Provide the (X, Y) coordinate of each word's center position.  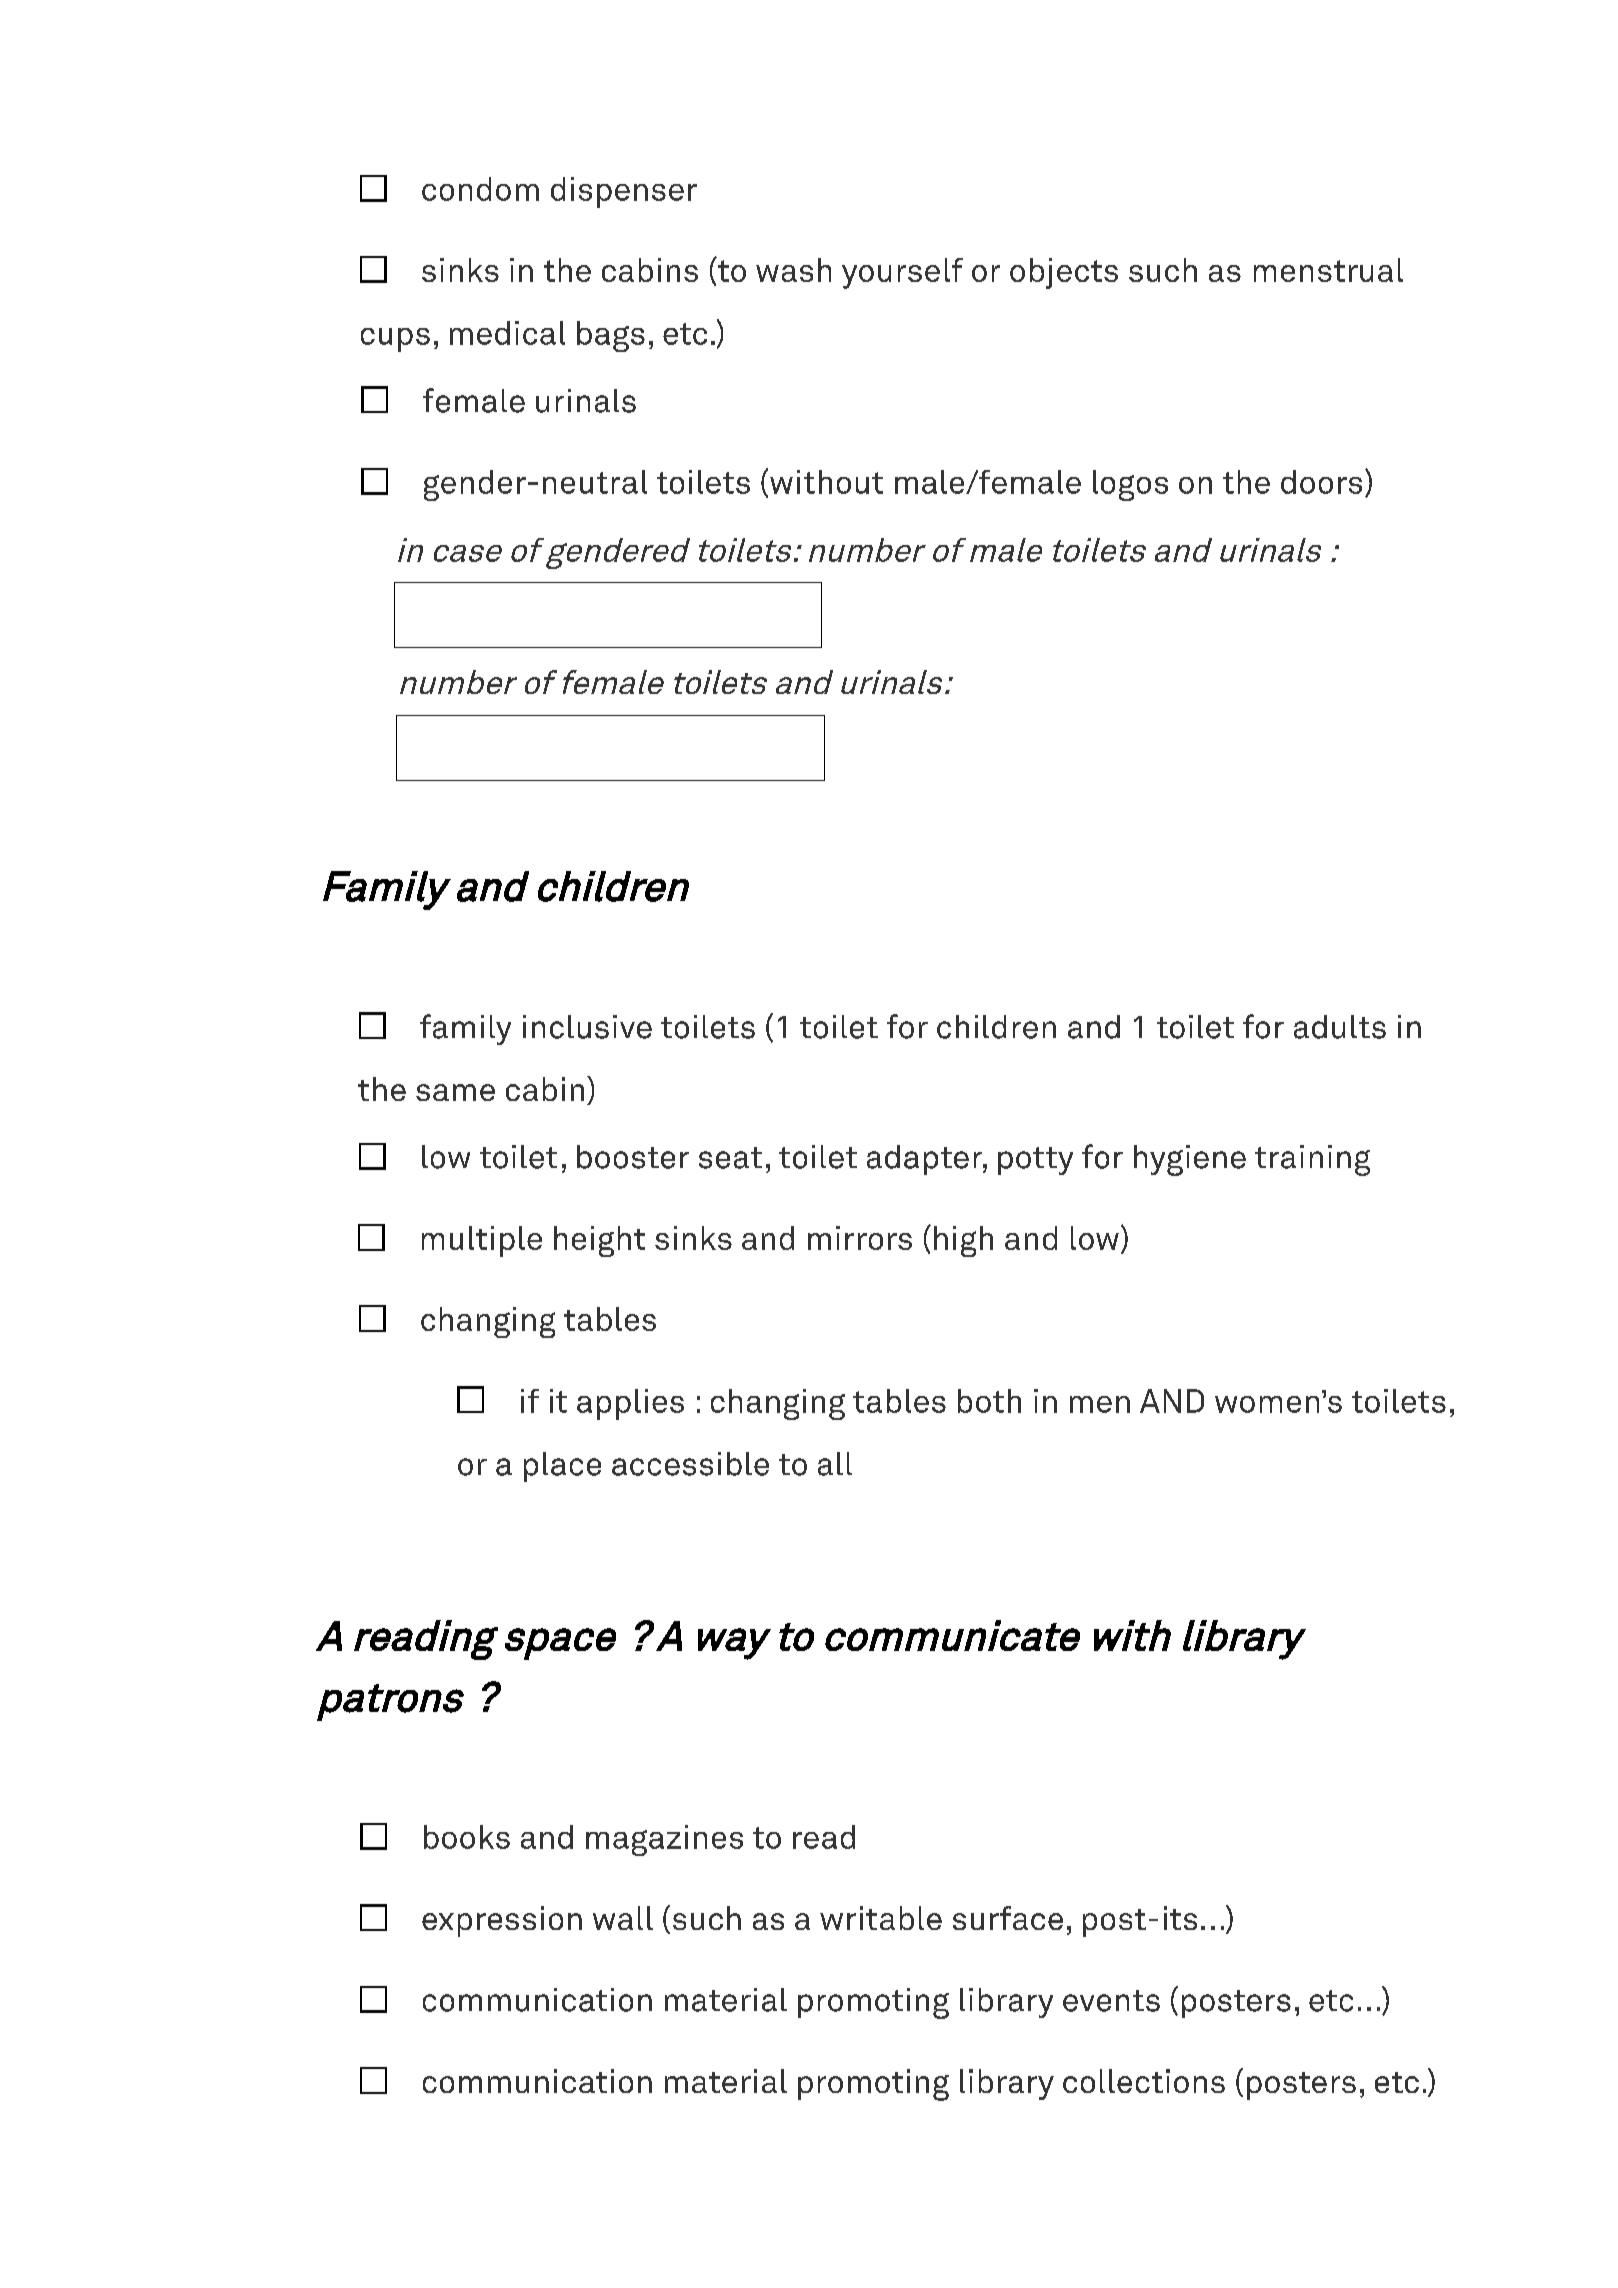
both (989, 1401)
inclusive (587, 1027)
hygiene (1190, 1160)
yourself (902, 273)
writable (881, 1918)
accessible (690, 1464)
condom (480, 189)
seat (730, 1158)
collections (1144, 2081)
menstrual (1328, 270)
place (562, 1467)
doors (1321, 482)
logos (1130, 485)
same (455, 1092)
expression (502, 1921)
